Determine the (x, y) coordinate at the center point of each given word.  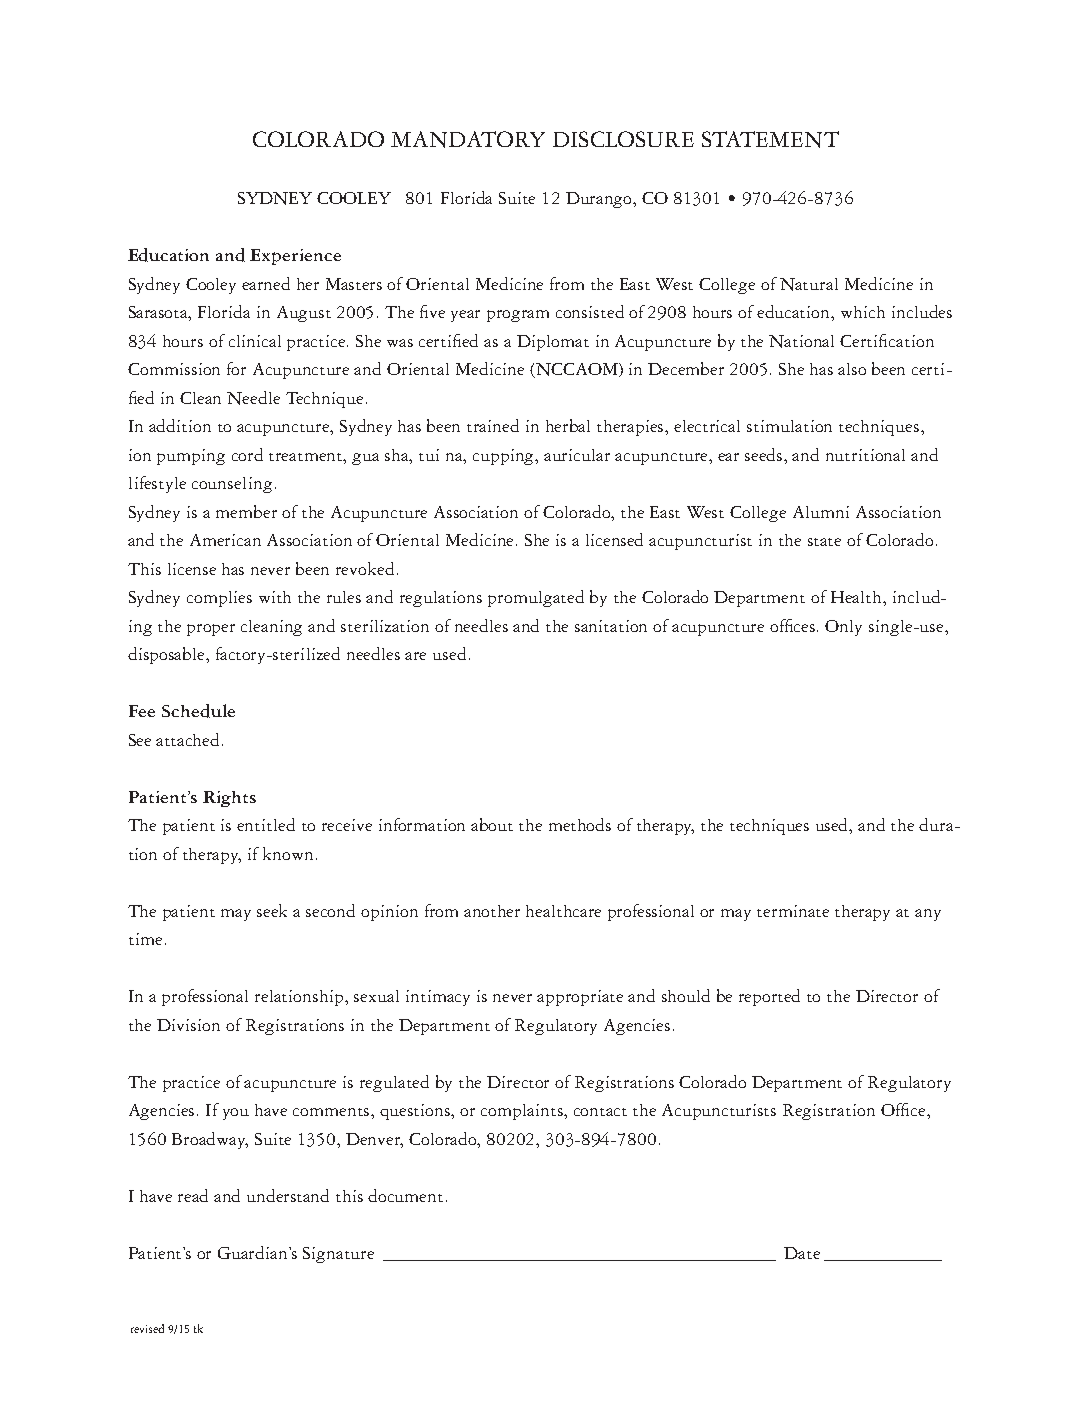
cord (247, 454)
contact (600, 1112)
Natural (809, 284)
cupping (505, 457)
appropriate (580, 998)
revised (147, 1328)
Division (188, 1025)
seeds (765, 454)
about (492, 824)
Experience (295, 257)
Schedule (198, 711)
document (405, 1195)
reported (769, 997)
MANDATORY (468, 139)
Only (843, 628)
